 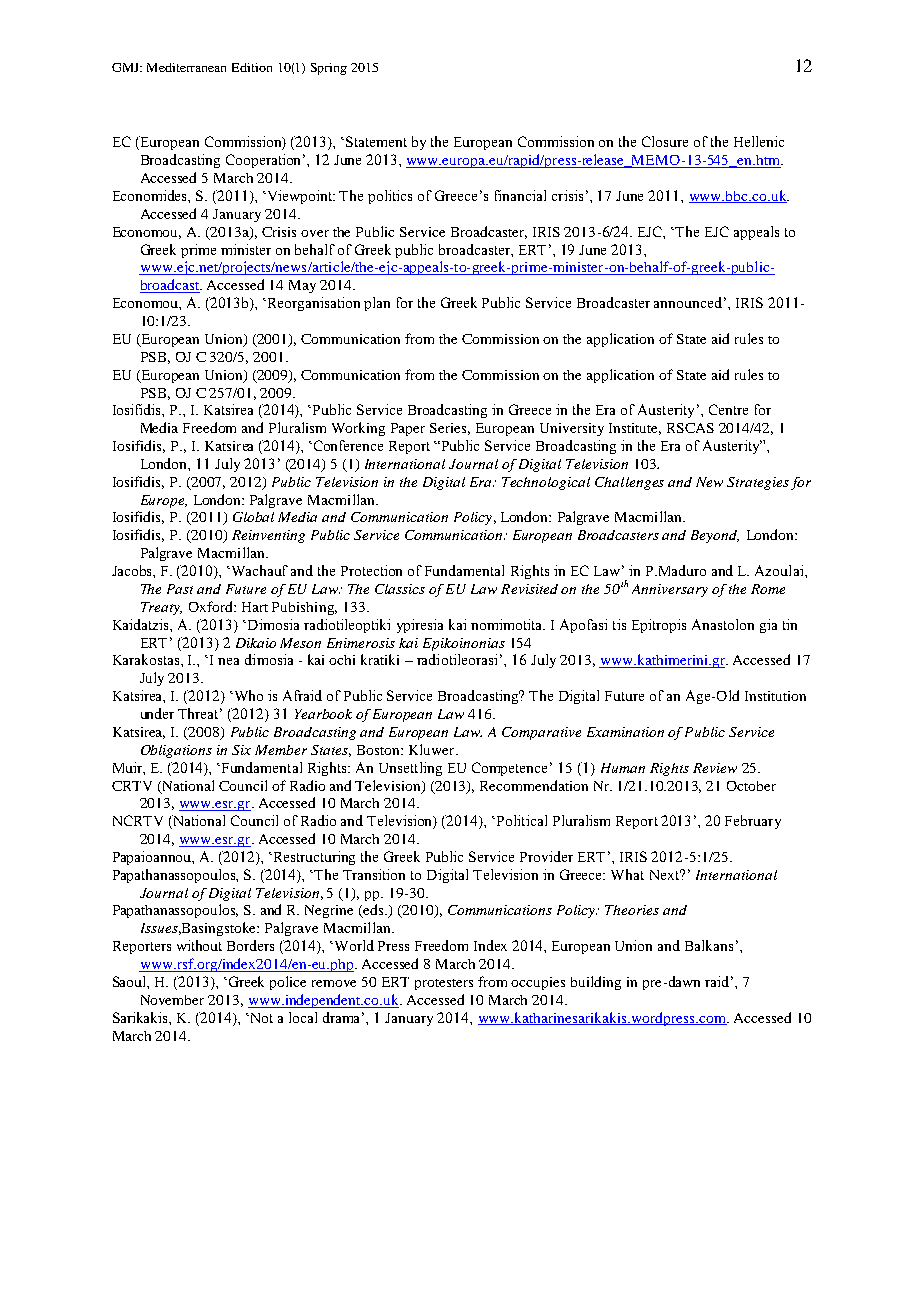 What do you see at coordinates (252, 67) in the screenshot?
I see `Edition` at bounding box center [252, 67].
